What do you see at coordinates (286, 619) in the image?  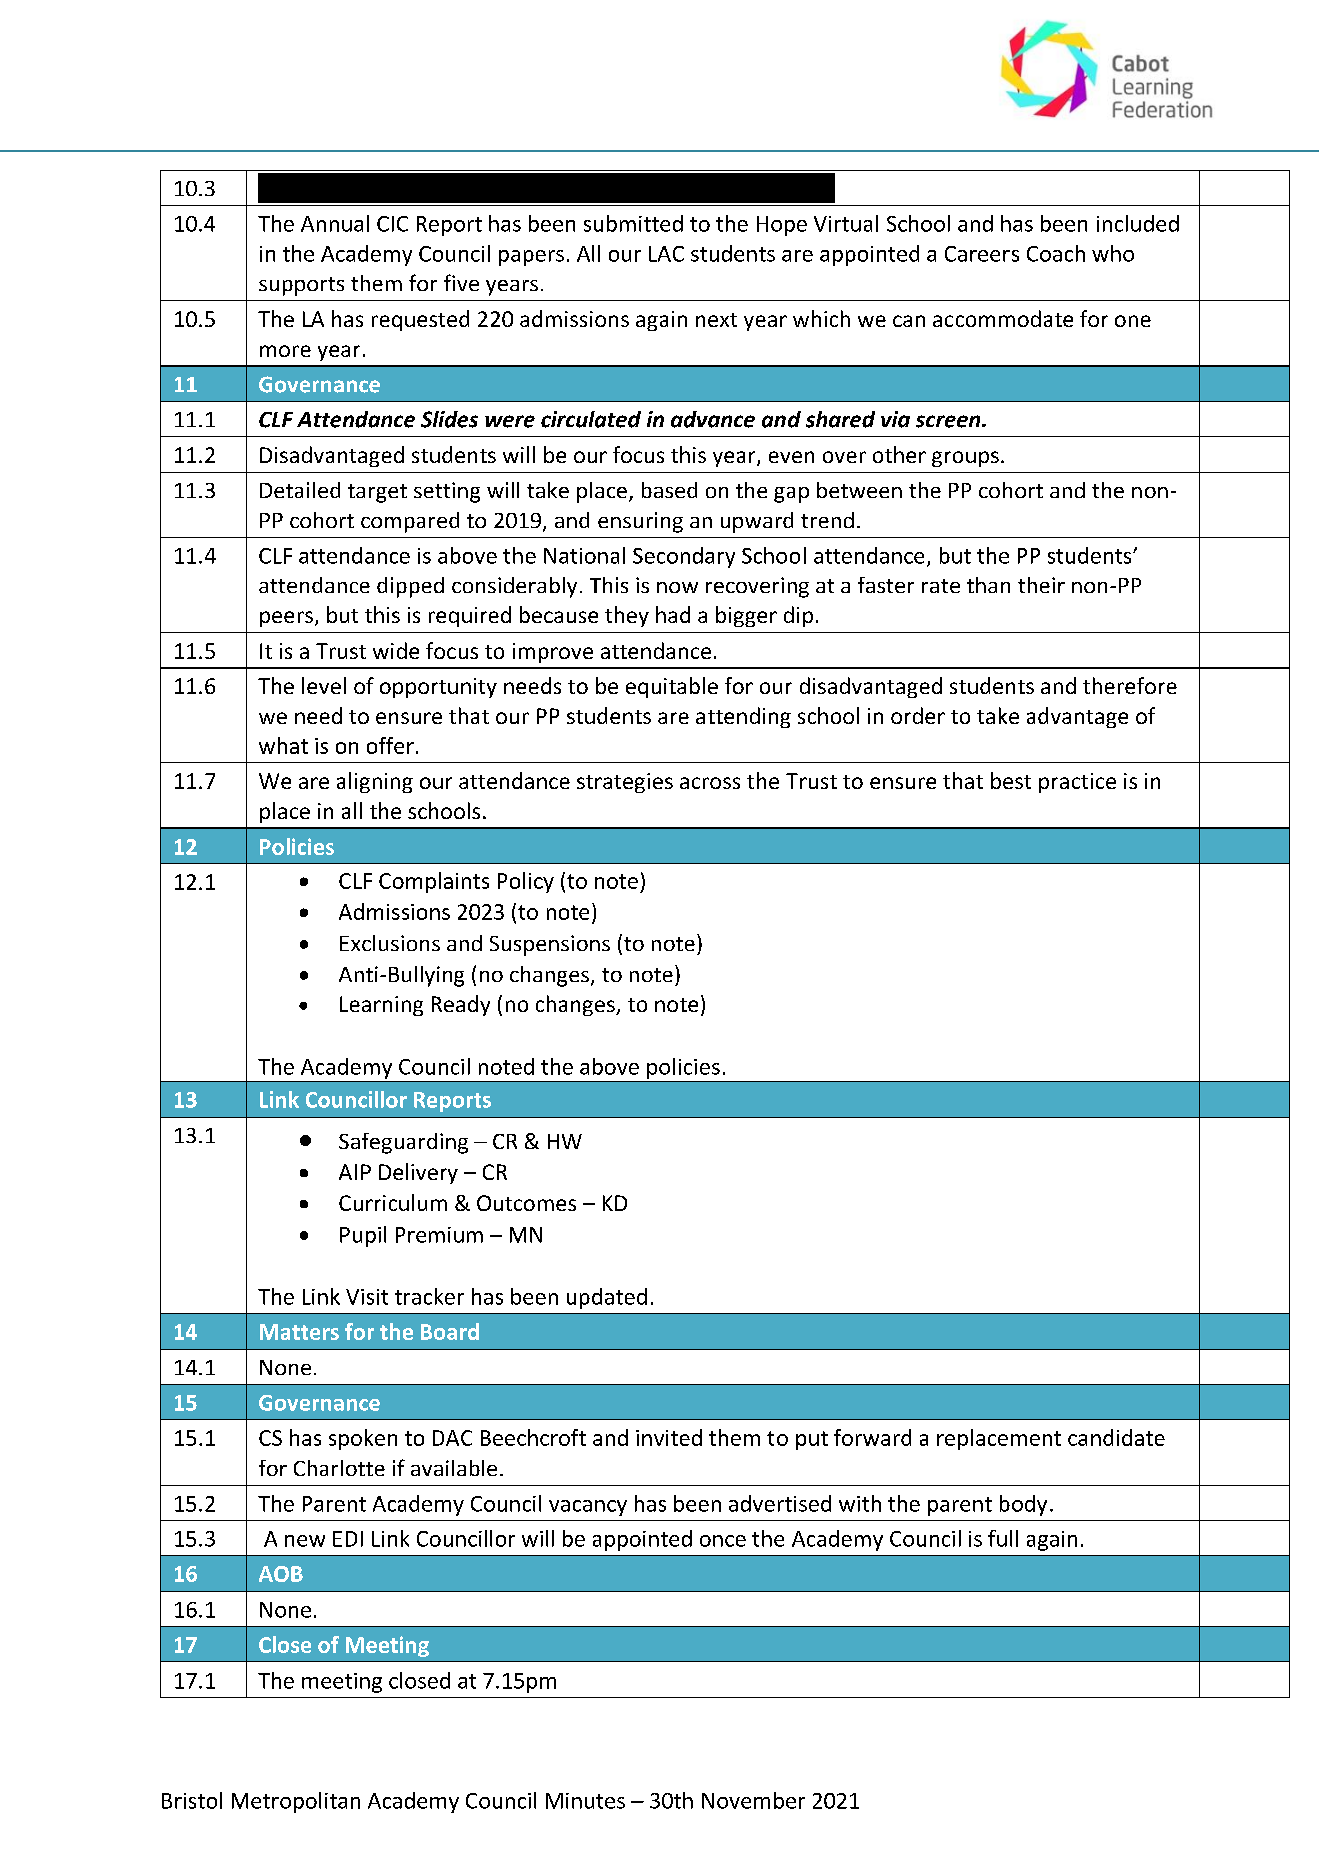 I see `peers` at bounding box center [286, 619].
